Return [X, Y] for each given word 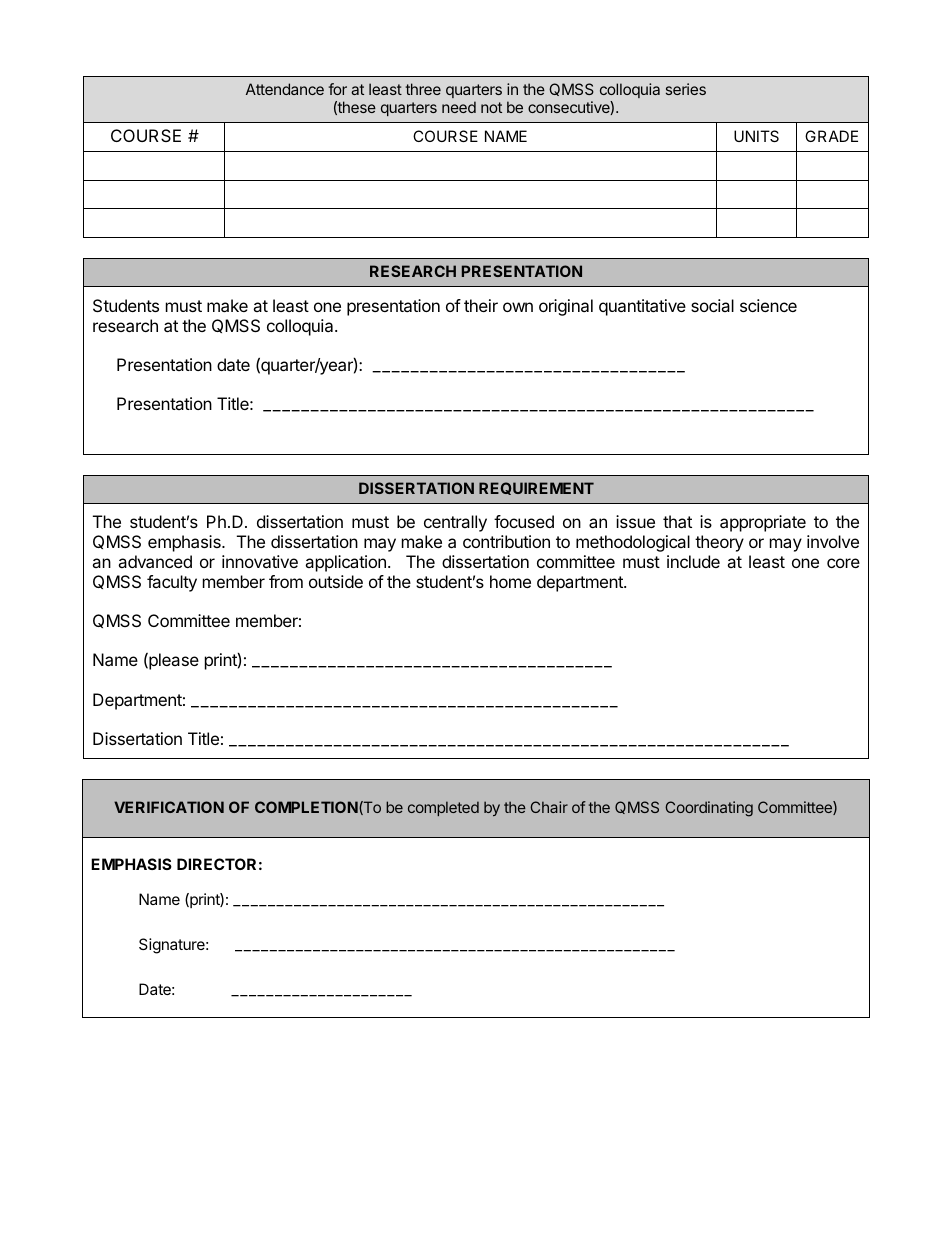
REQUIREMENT [536, 488]
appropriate [763, 523]
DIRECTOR [216, 864]
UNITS [756, 136]
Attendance [285, 89]
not [491, 107]
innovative [260, 561]
